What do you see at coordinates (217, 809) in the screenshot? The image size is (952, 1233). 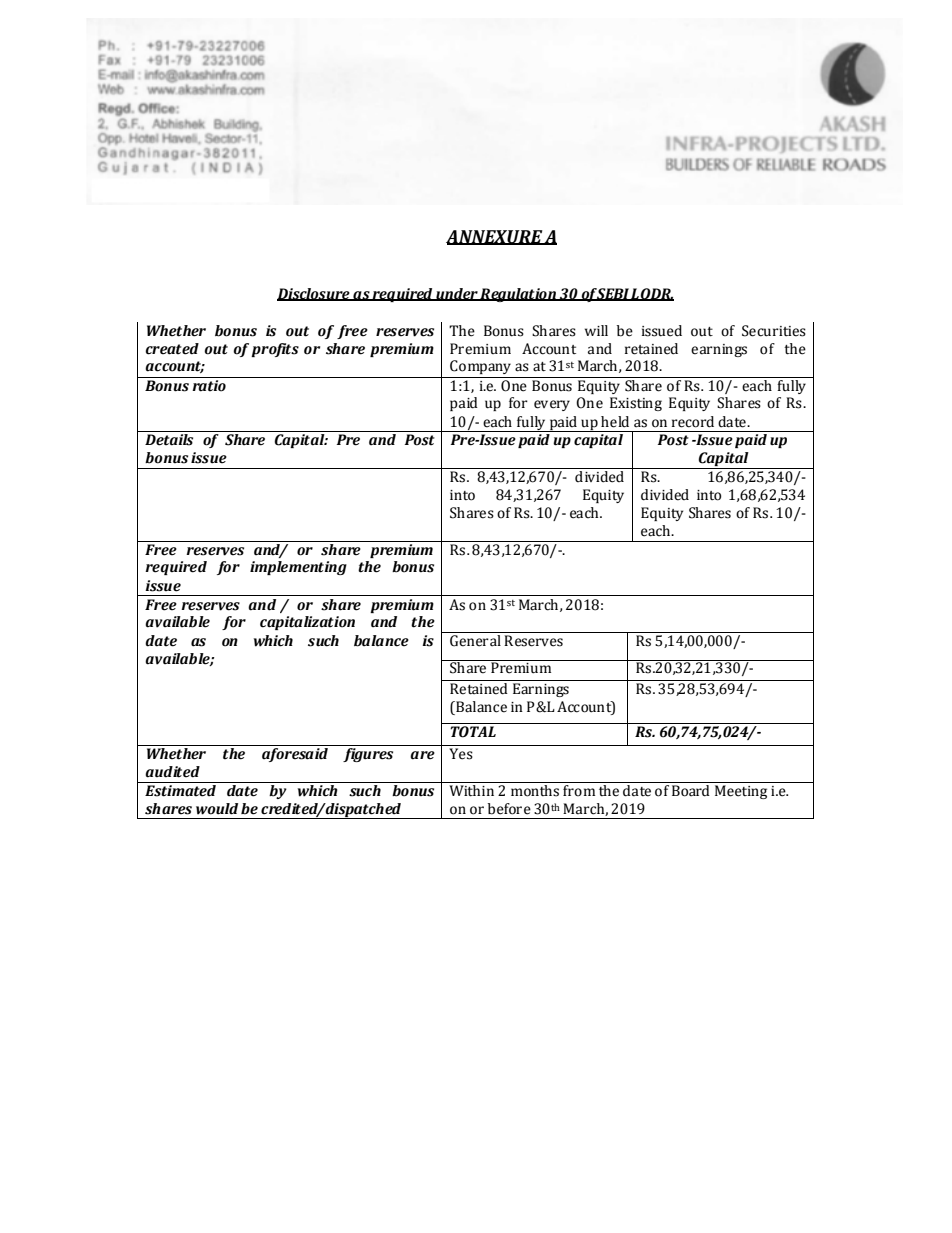 I see `would` at bounding box center [217, 809].
